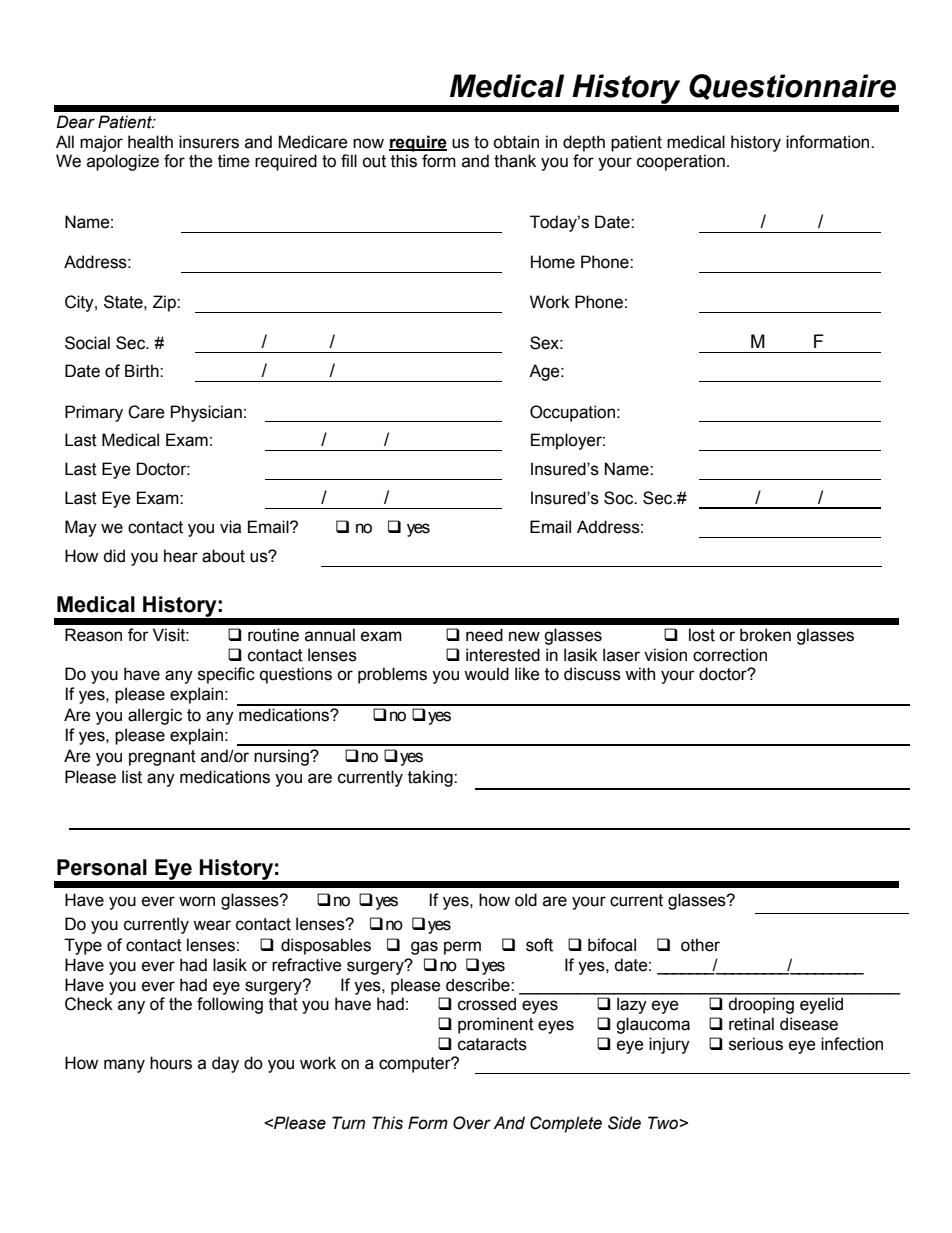 The height and width of the page is (1233, 952). Describe the element at coordinates (792, 87) in the page. I see `Questionnaire` at that location.
